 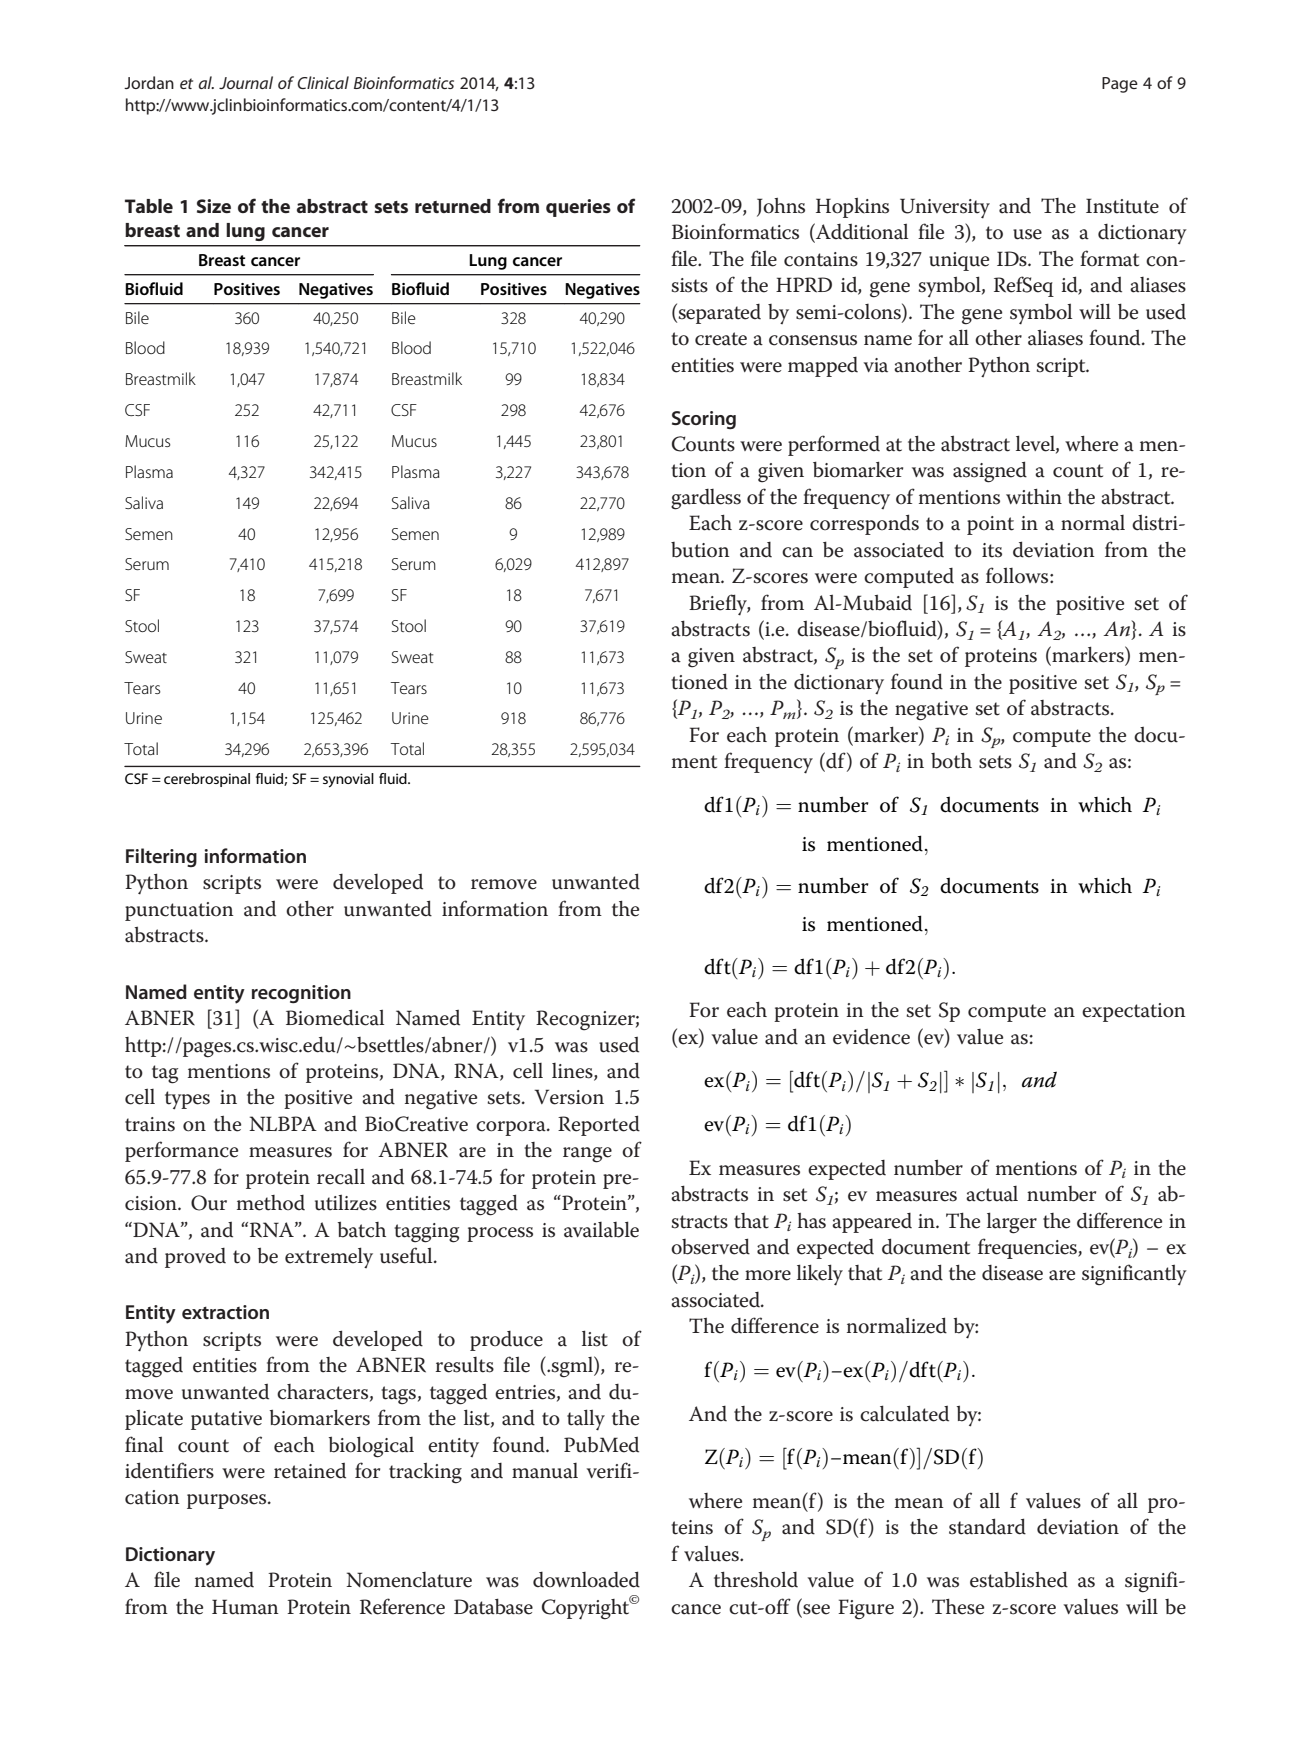 What do you see at coordinates (348, 780) in the screenshot?
I see `synovial` at bounding box center [348, 780].
